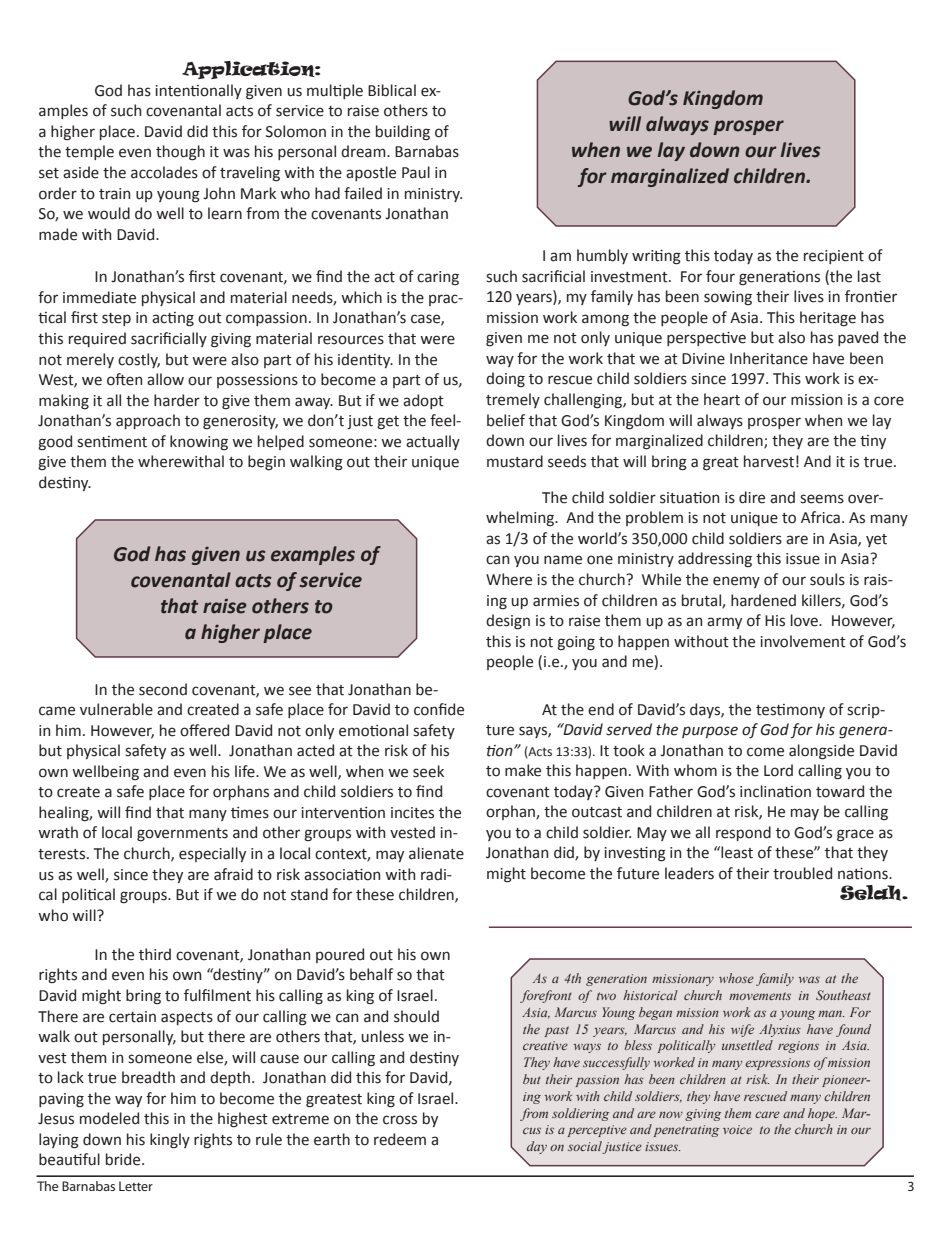 This screenshot has height=1233, width=952. What do you see at coordinates (180, 153) in the screenshot?
I see `though` at bounding box center [180, 153].
